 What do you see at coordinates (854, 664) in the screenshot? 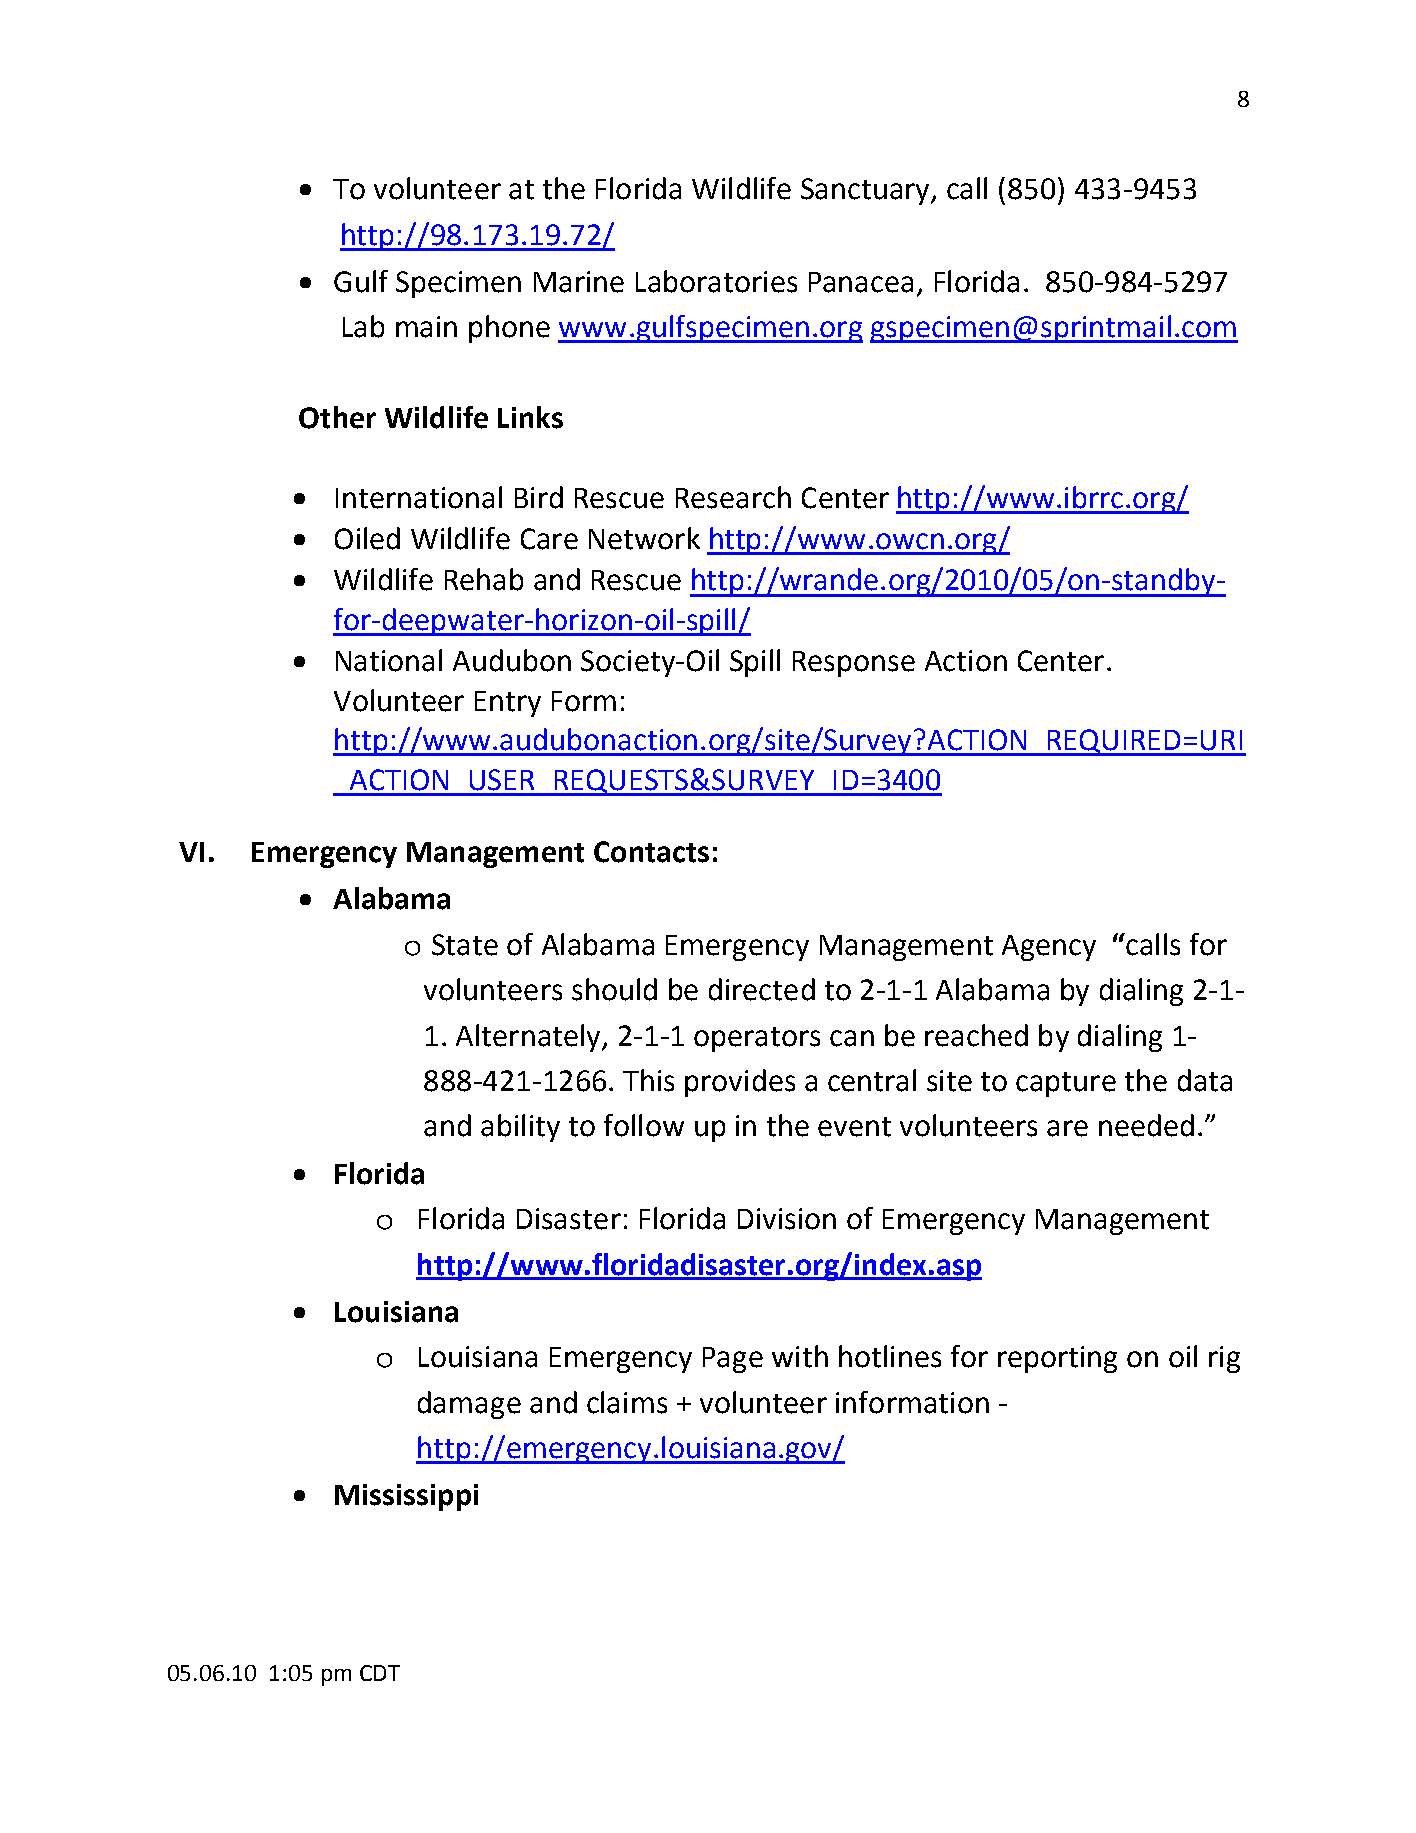
I see `Response` at bounding box center [854, 664].
